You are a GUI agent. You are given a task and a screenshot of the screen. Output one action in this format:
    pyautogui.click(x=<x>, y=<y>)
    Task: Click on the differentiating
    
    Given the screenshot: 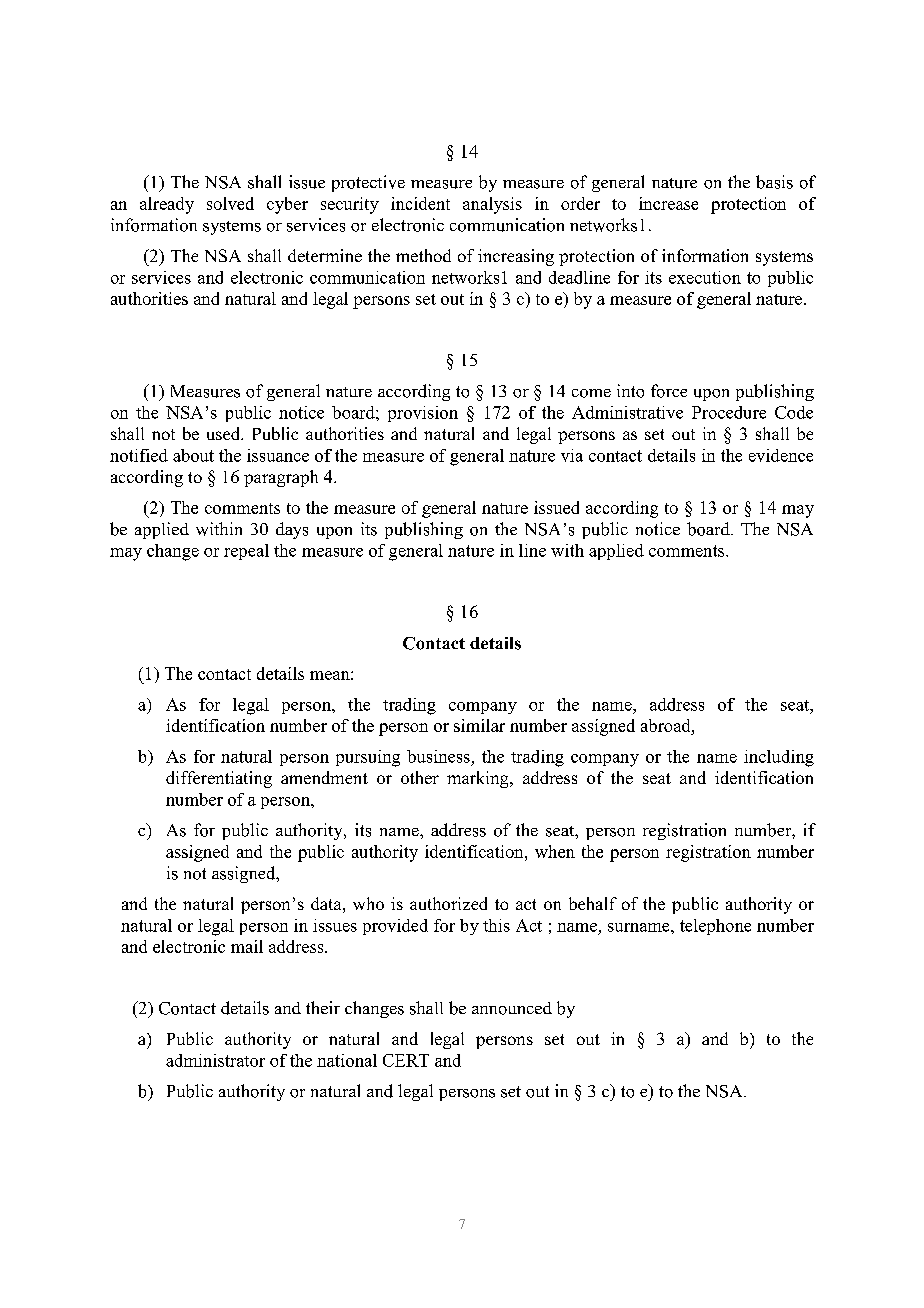 What is the action you would take?
    pyautogui.click(x=219, y=779)
